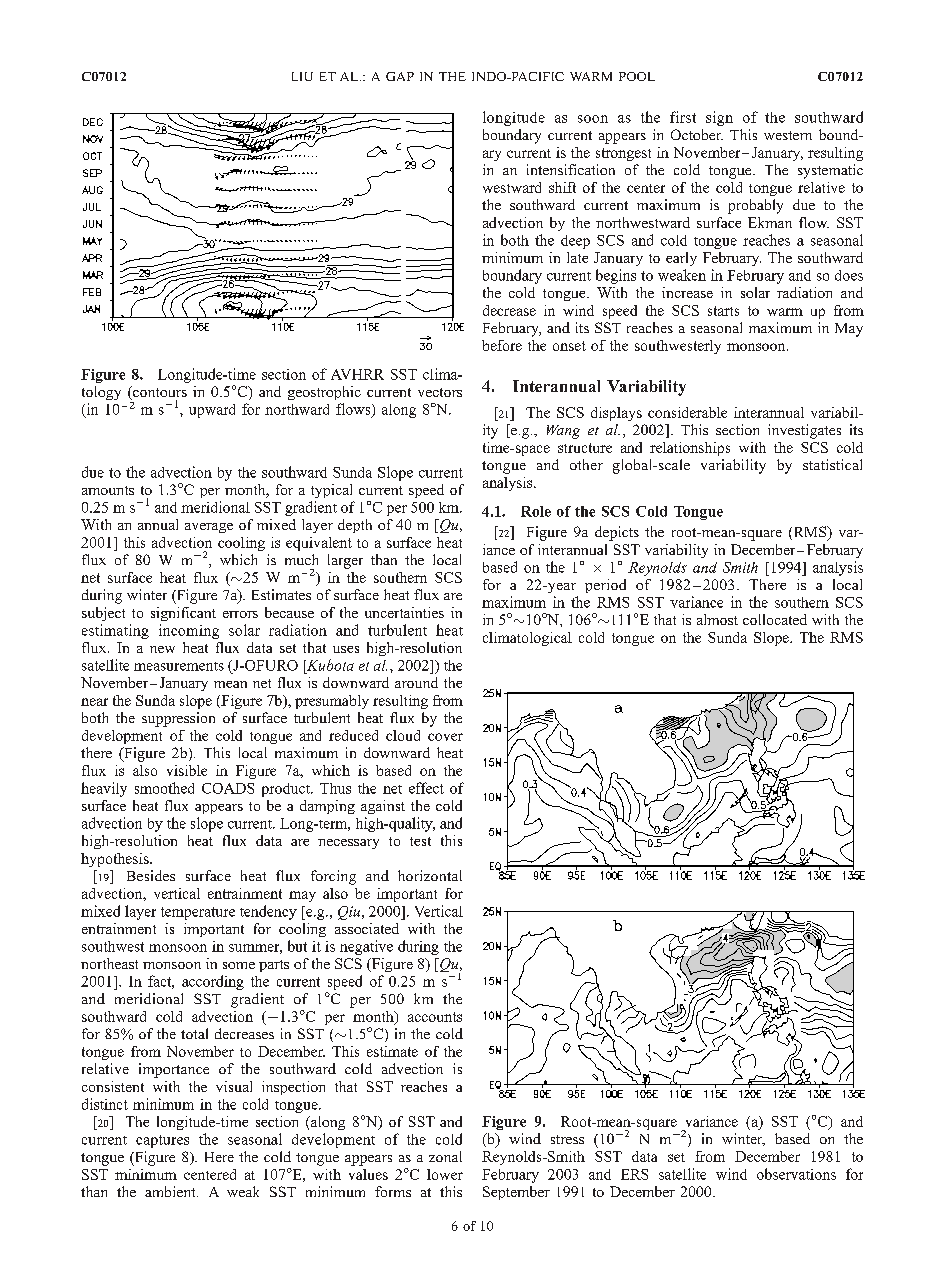  Describe the element at coordinates (426, 788) in the page. I see `effect` at that location.
